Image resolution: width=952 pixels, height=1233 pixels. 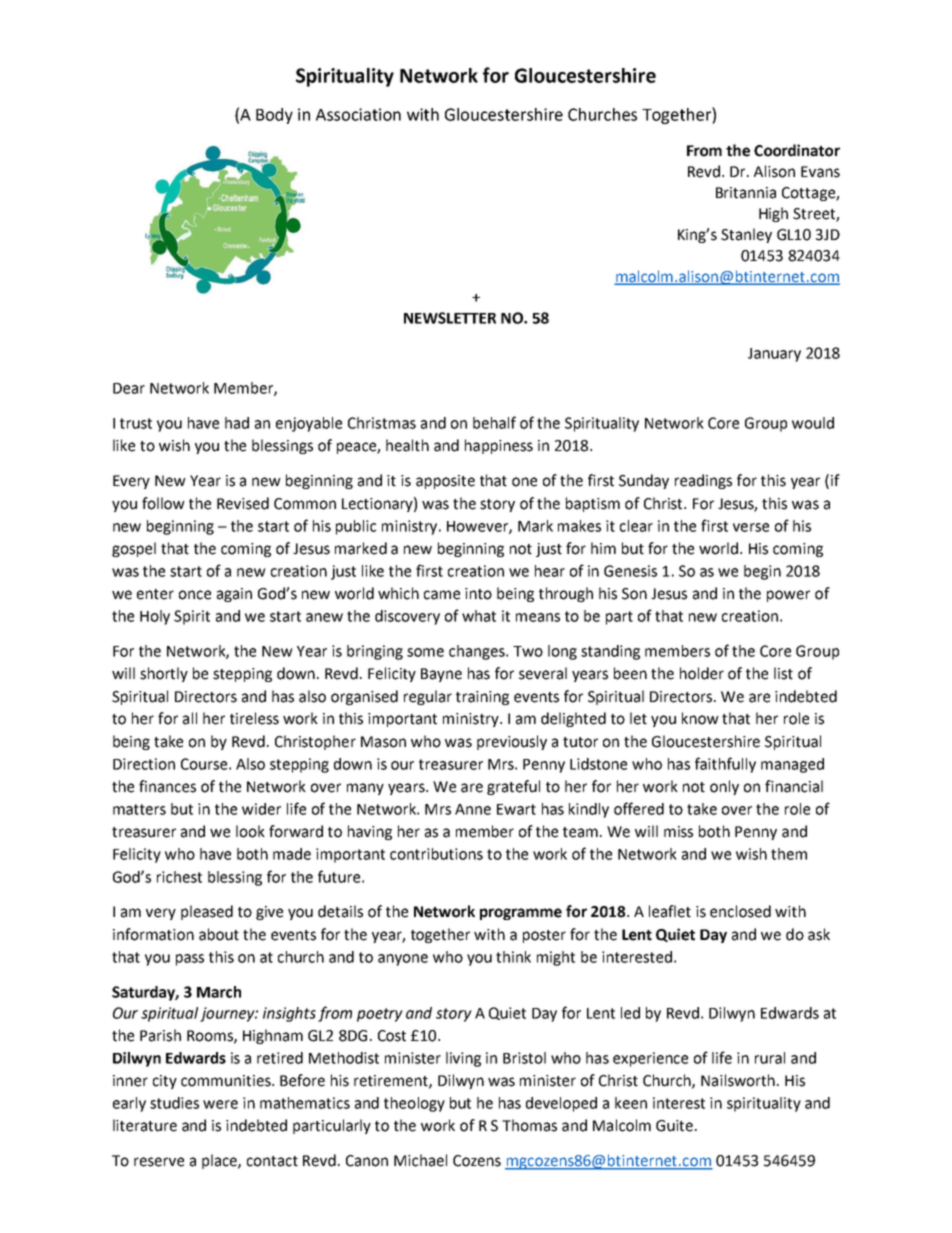 I want to click on readings, so click(x=703, y=481).
